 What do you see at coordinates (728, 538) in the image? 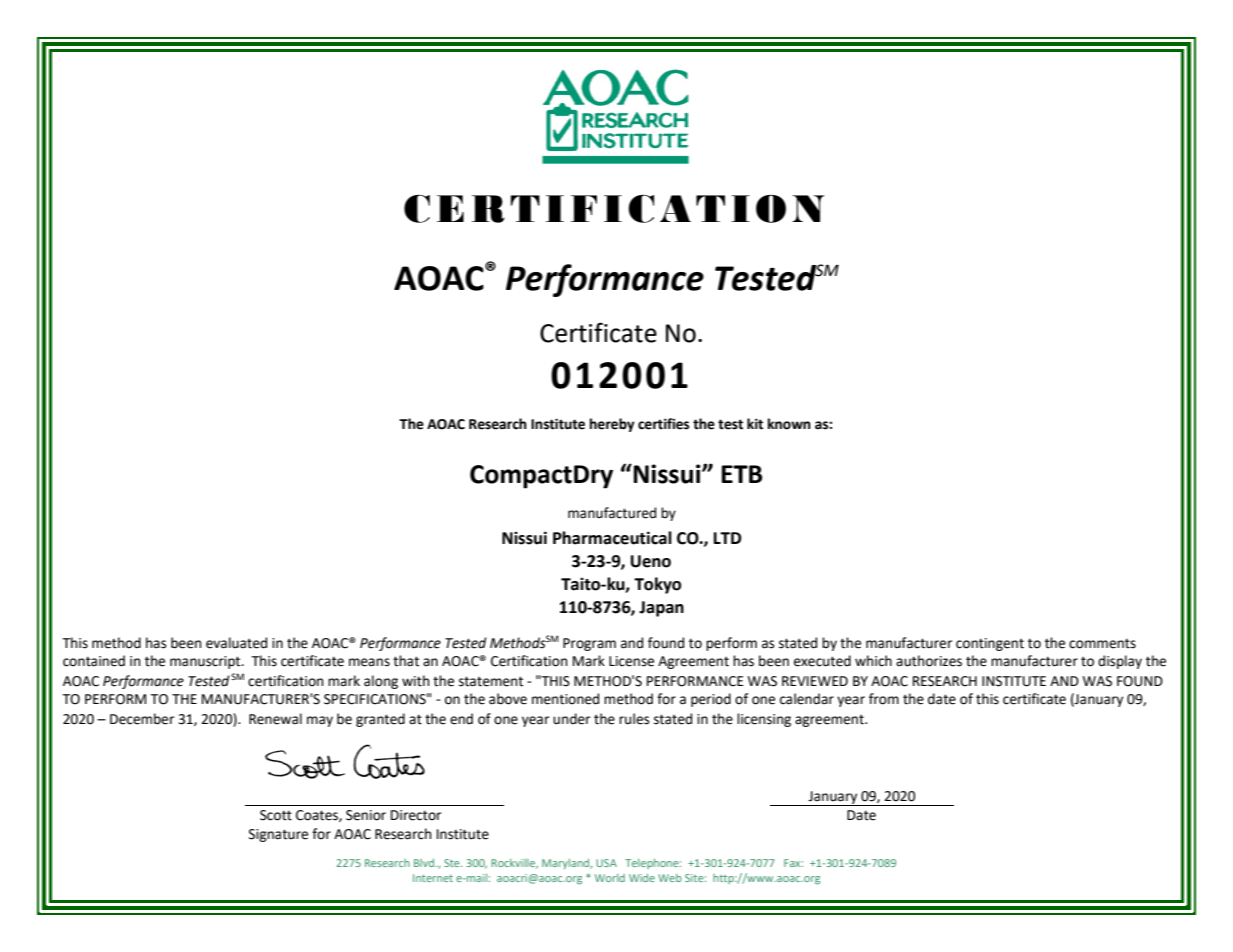
I see `LTD` at bounding box center [728, 538].
